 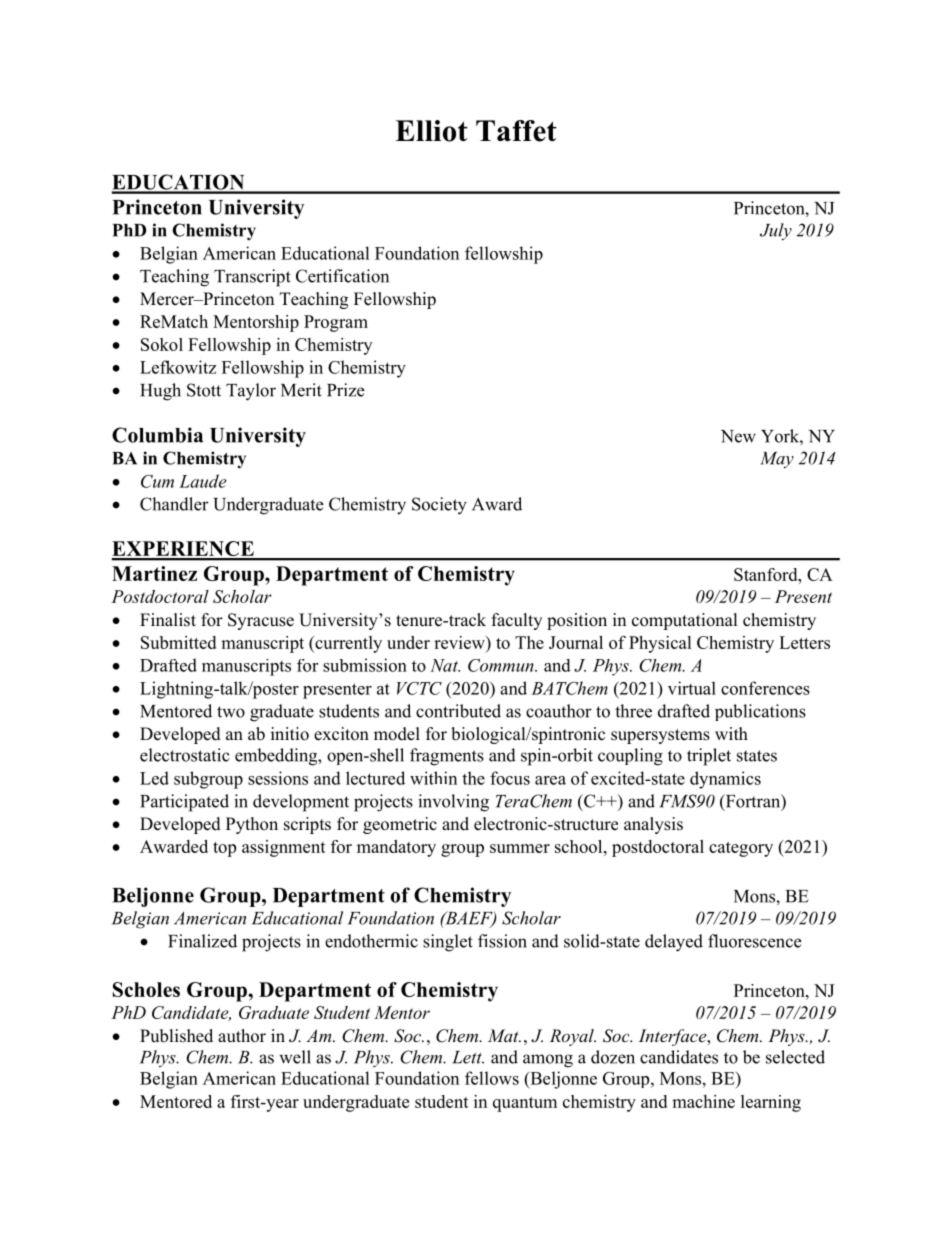 I want to click on Transcript, so click(x=252, y=278).
